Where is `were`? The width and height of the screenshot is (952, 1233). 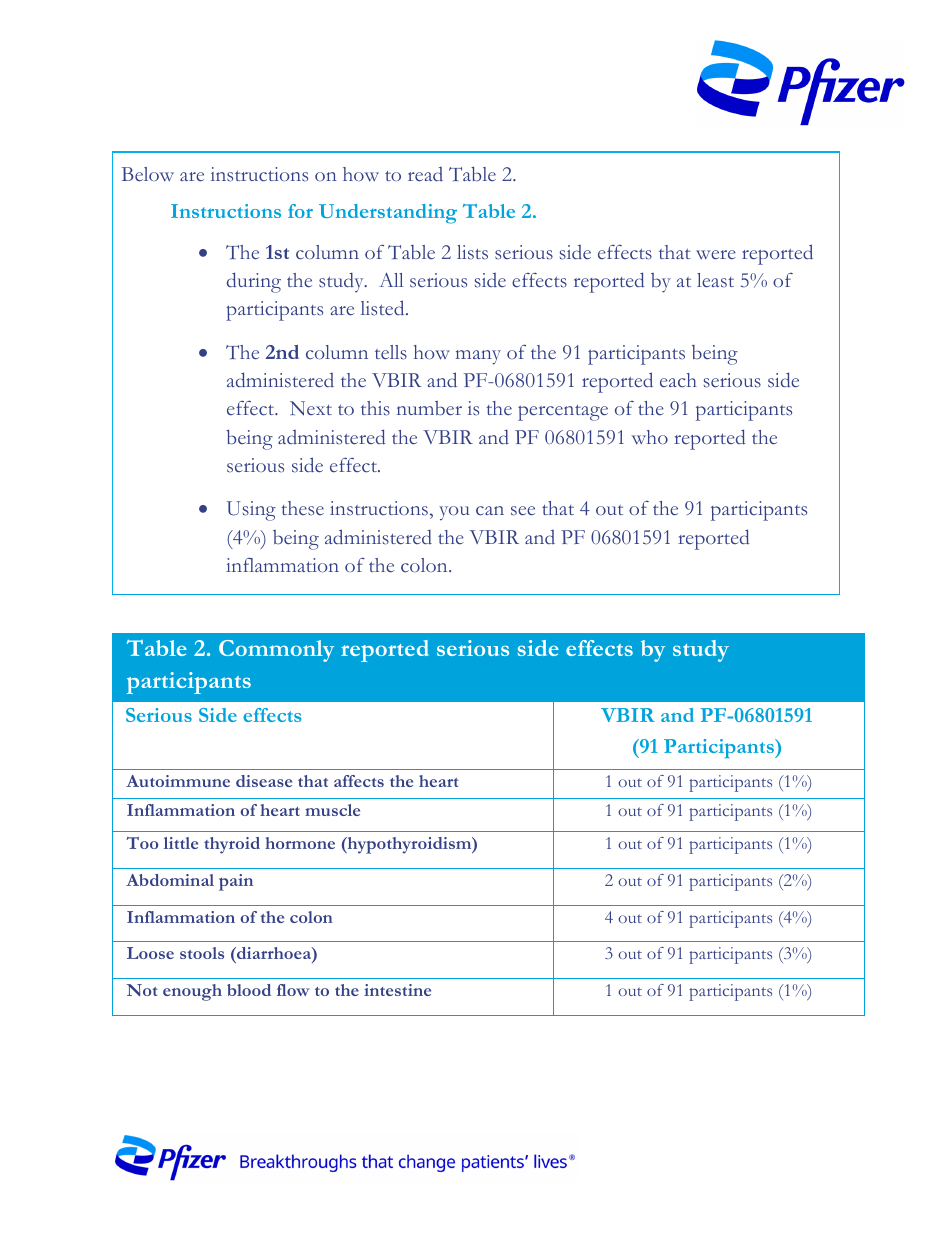
were is located at coordinates (716, 254).
